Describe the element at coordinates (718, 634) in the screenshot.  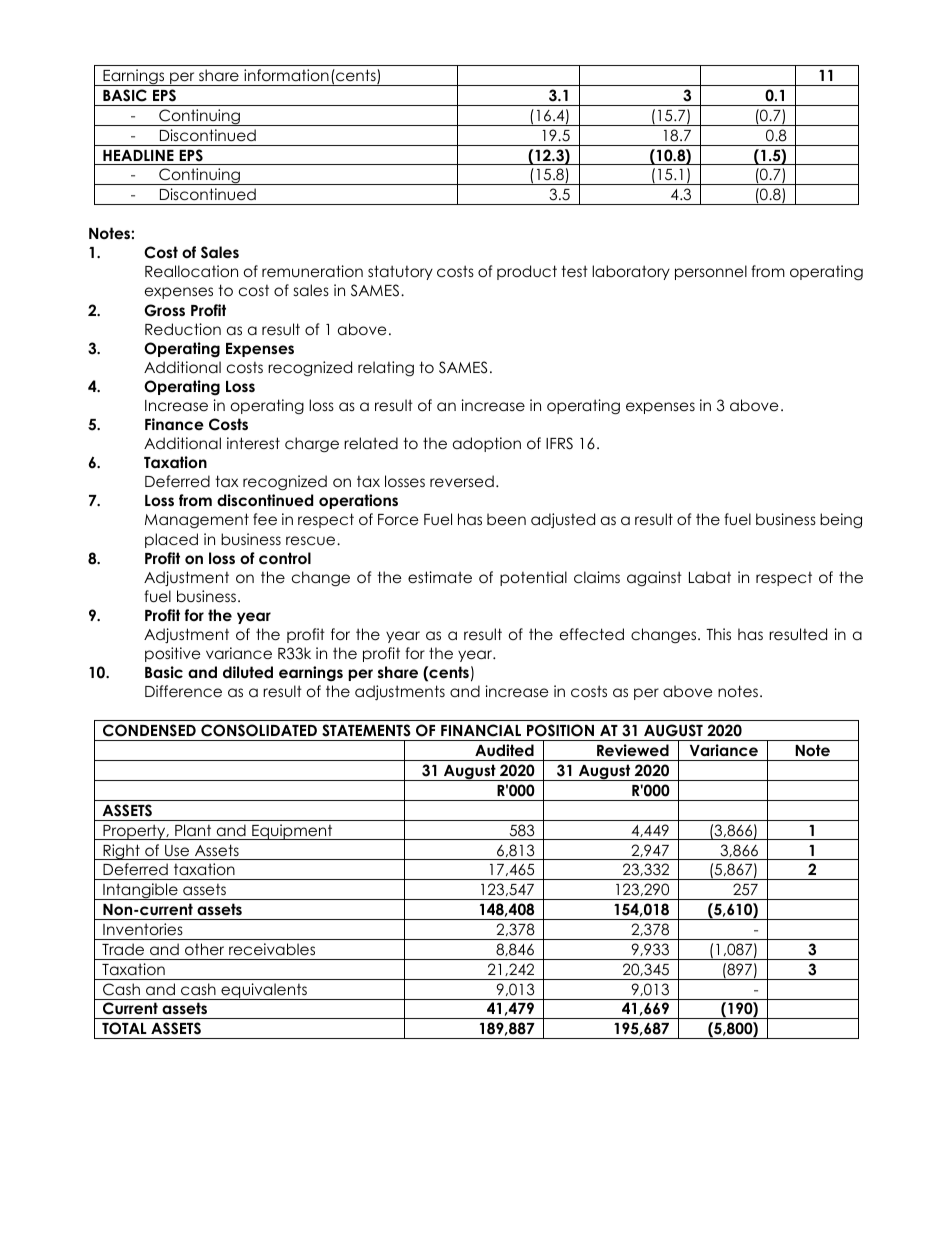
I see `This` at that location.
